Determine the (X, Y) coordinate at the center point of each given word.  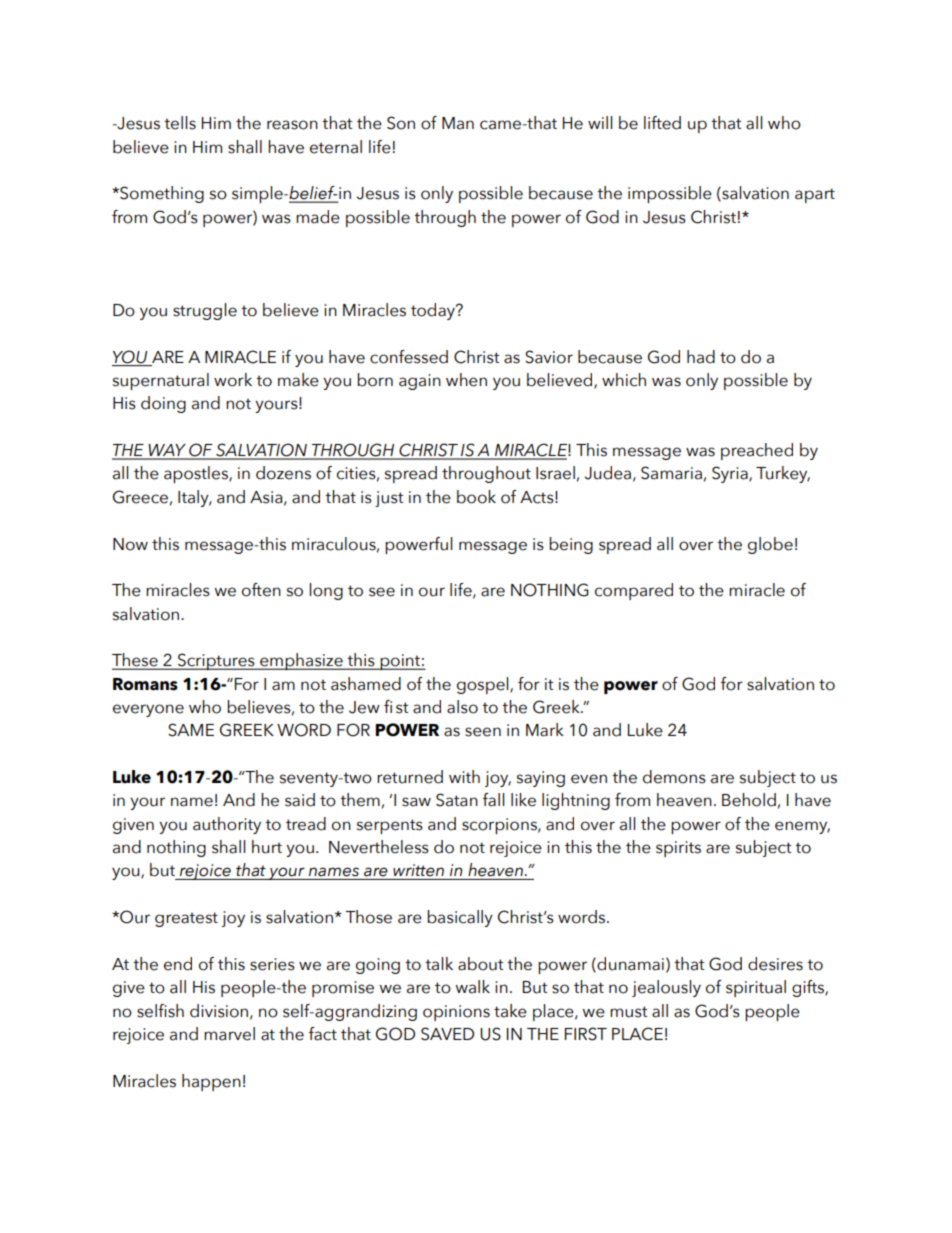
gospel (484, 685)
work (233, 380)
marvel (229, 1034)
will (600, 122)
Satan (457, 800)
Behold (749, 800)
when (466, 380)
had (701, 357)
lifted (662, 123)
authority (227, 825)
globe (770, 545)
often (261, 590)
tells (180, 123)
